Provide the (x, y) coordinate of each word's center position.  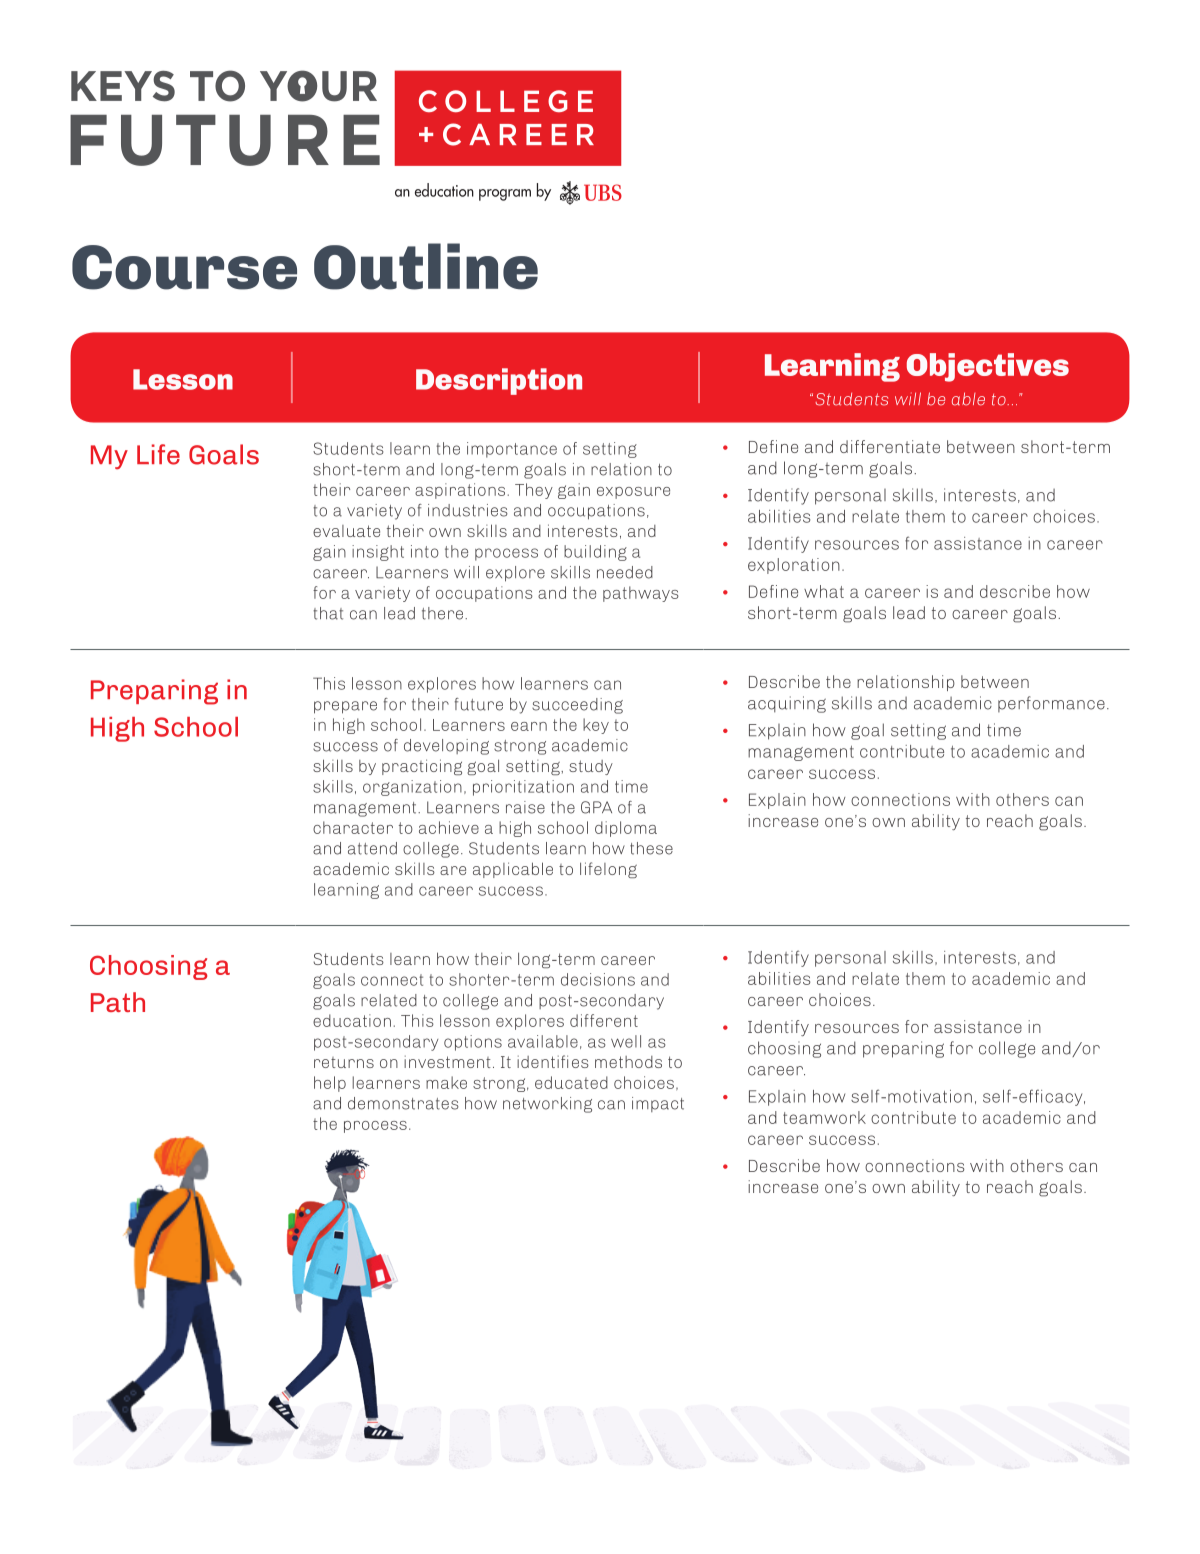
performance (1051, 704)
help (330, 1084)
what (824, 591)
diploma (626, 829)
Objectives (988, 367)
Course (184, 267)
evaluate (346, 531)
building (595, 553)
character (353, 827)
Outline (426, 266)
